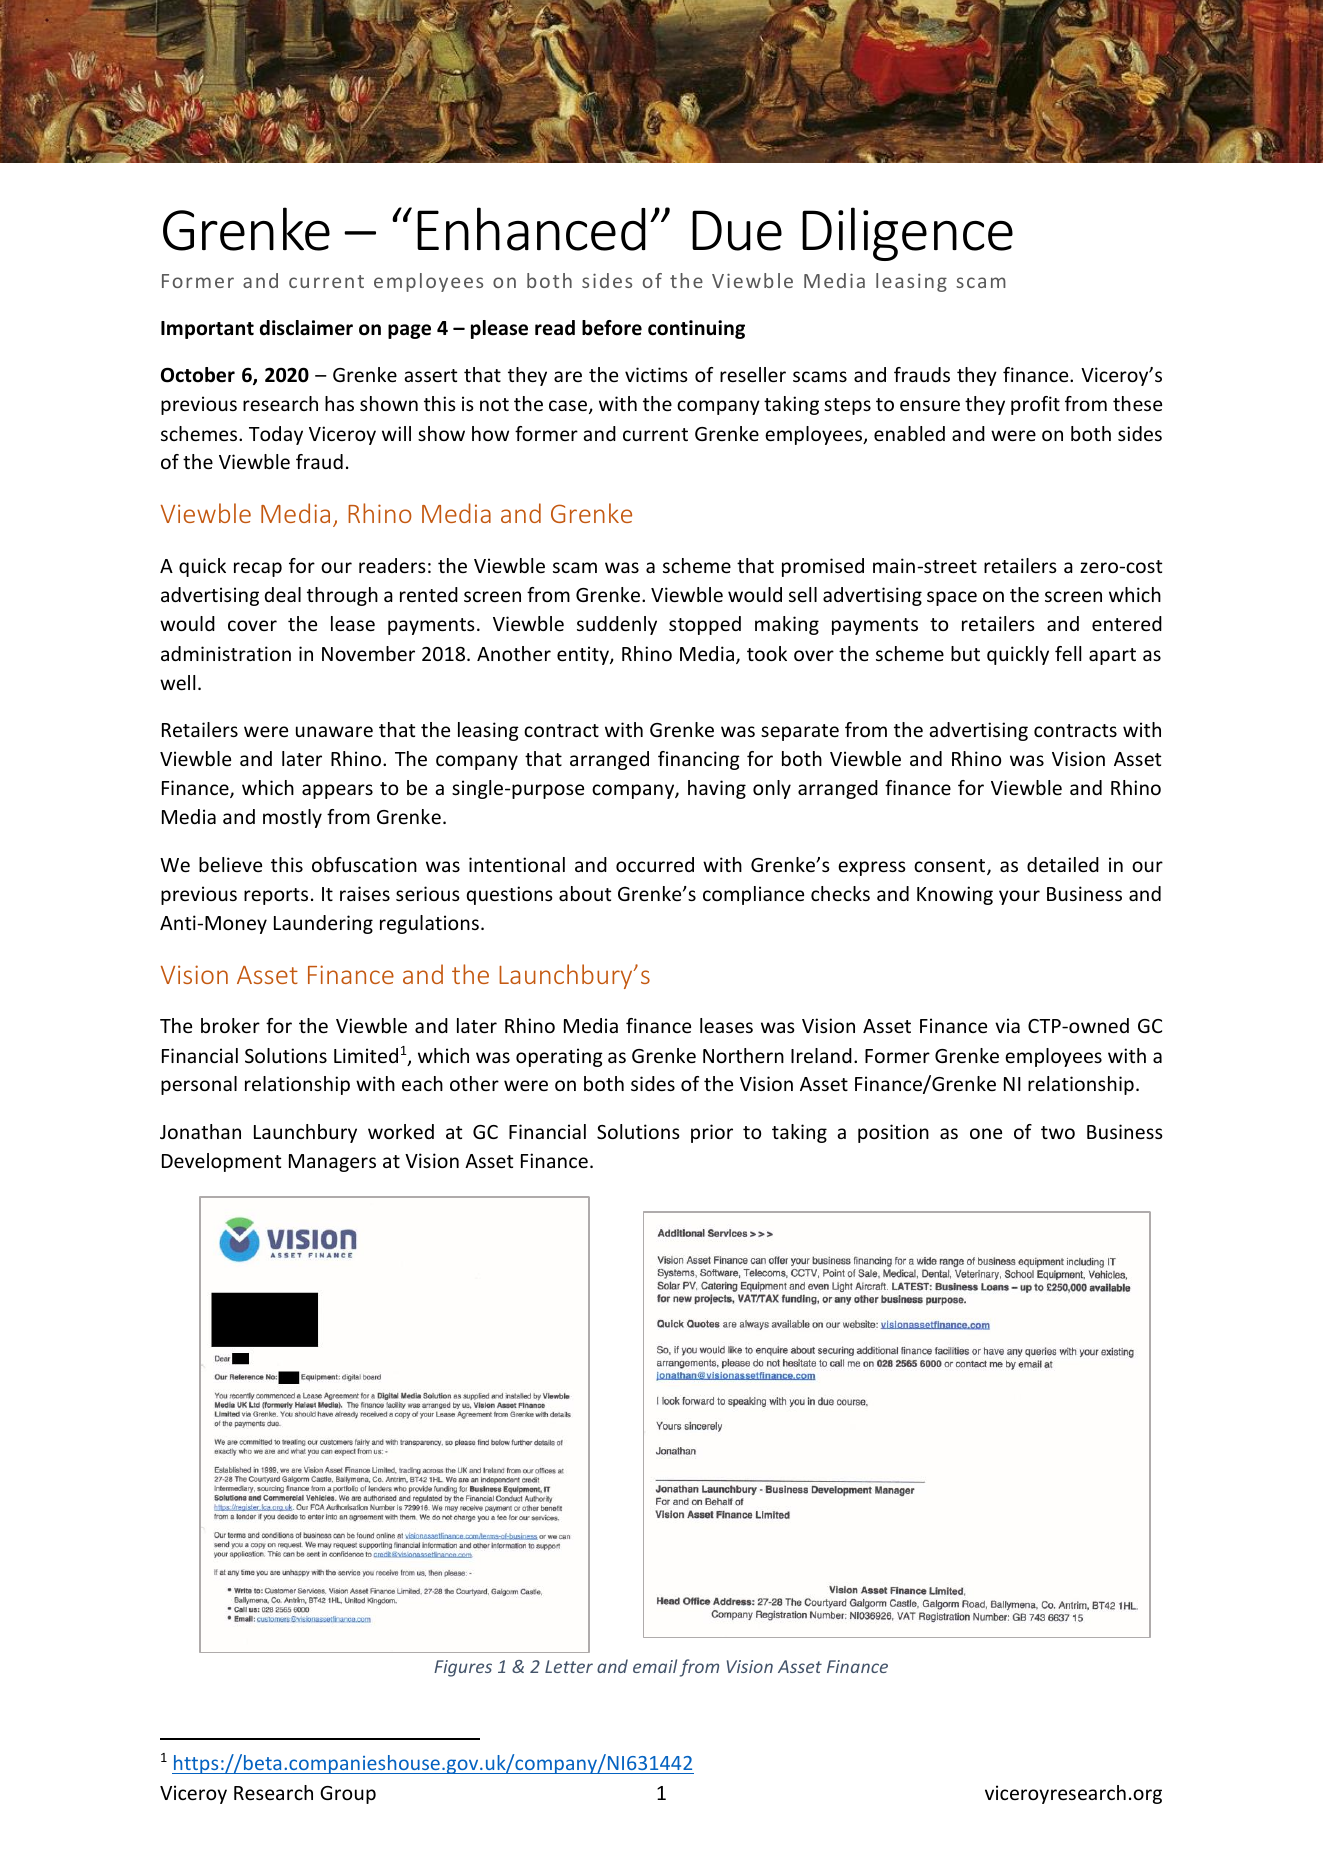 The image size is (1323, 1871). I want to click on two, so click(1058, 1132).
